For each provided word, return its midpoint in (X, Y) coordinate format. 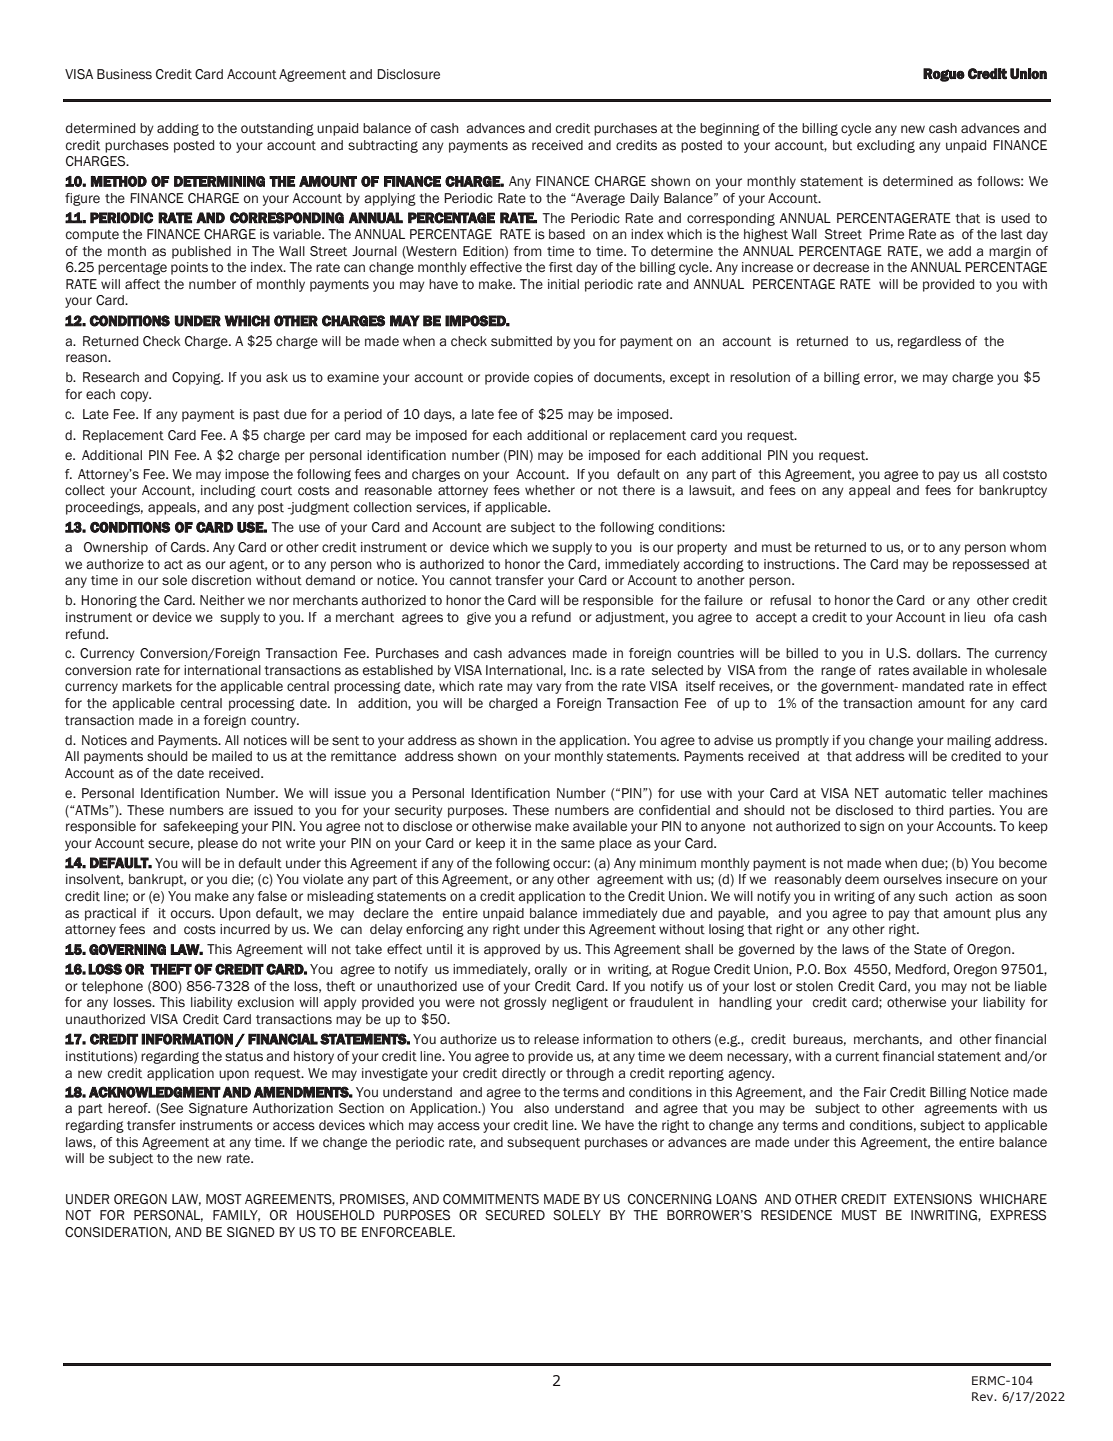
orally (551, 970)
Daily (644, 199)
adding (178, 129)
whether (550, 490)
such (933, 896)
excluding (886, 146)
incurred (245, 929)
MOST (224, 1199)
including (228, 491)
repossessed (991, 565)
